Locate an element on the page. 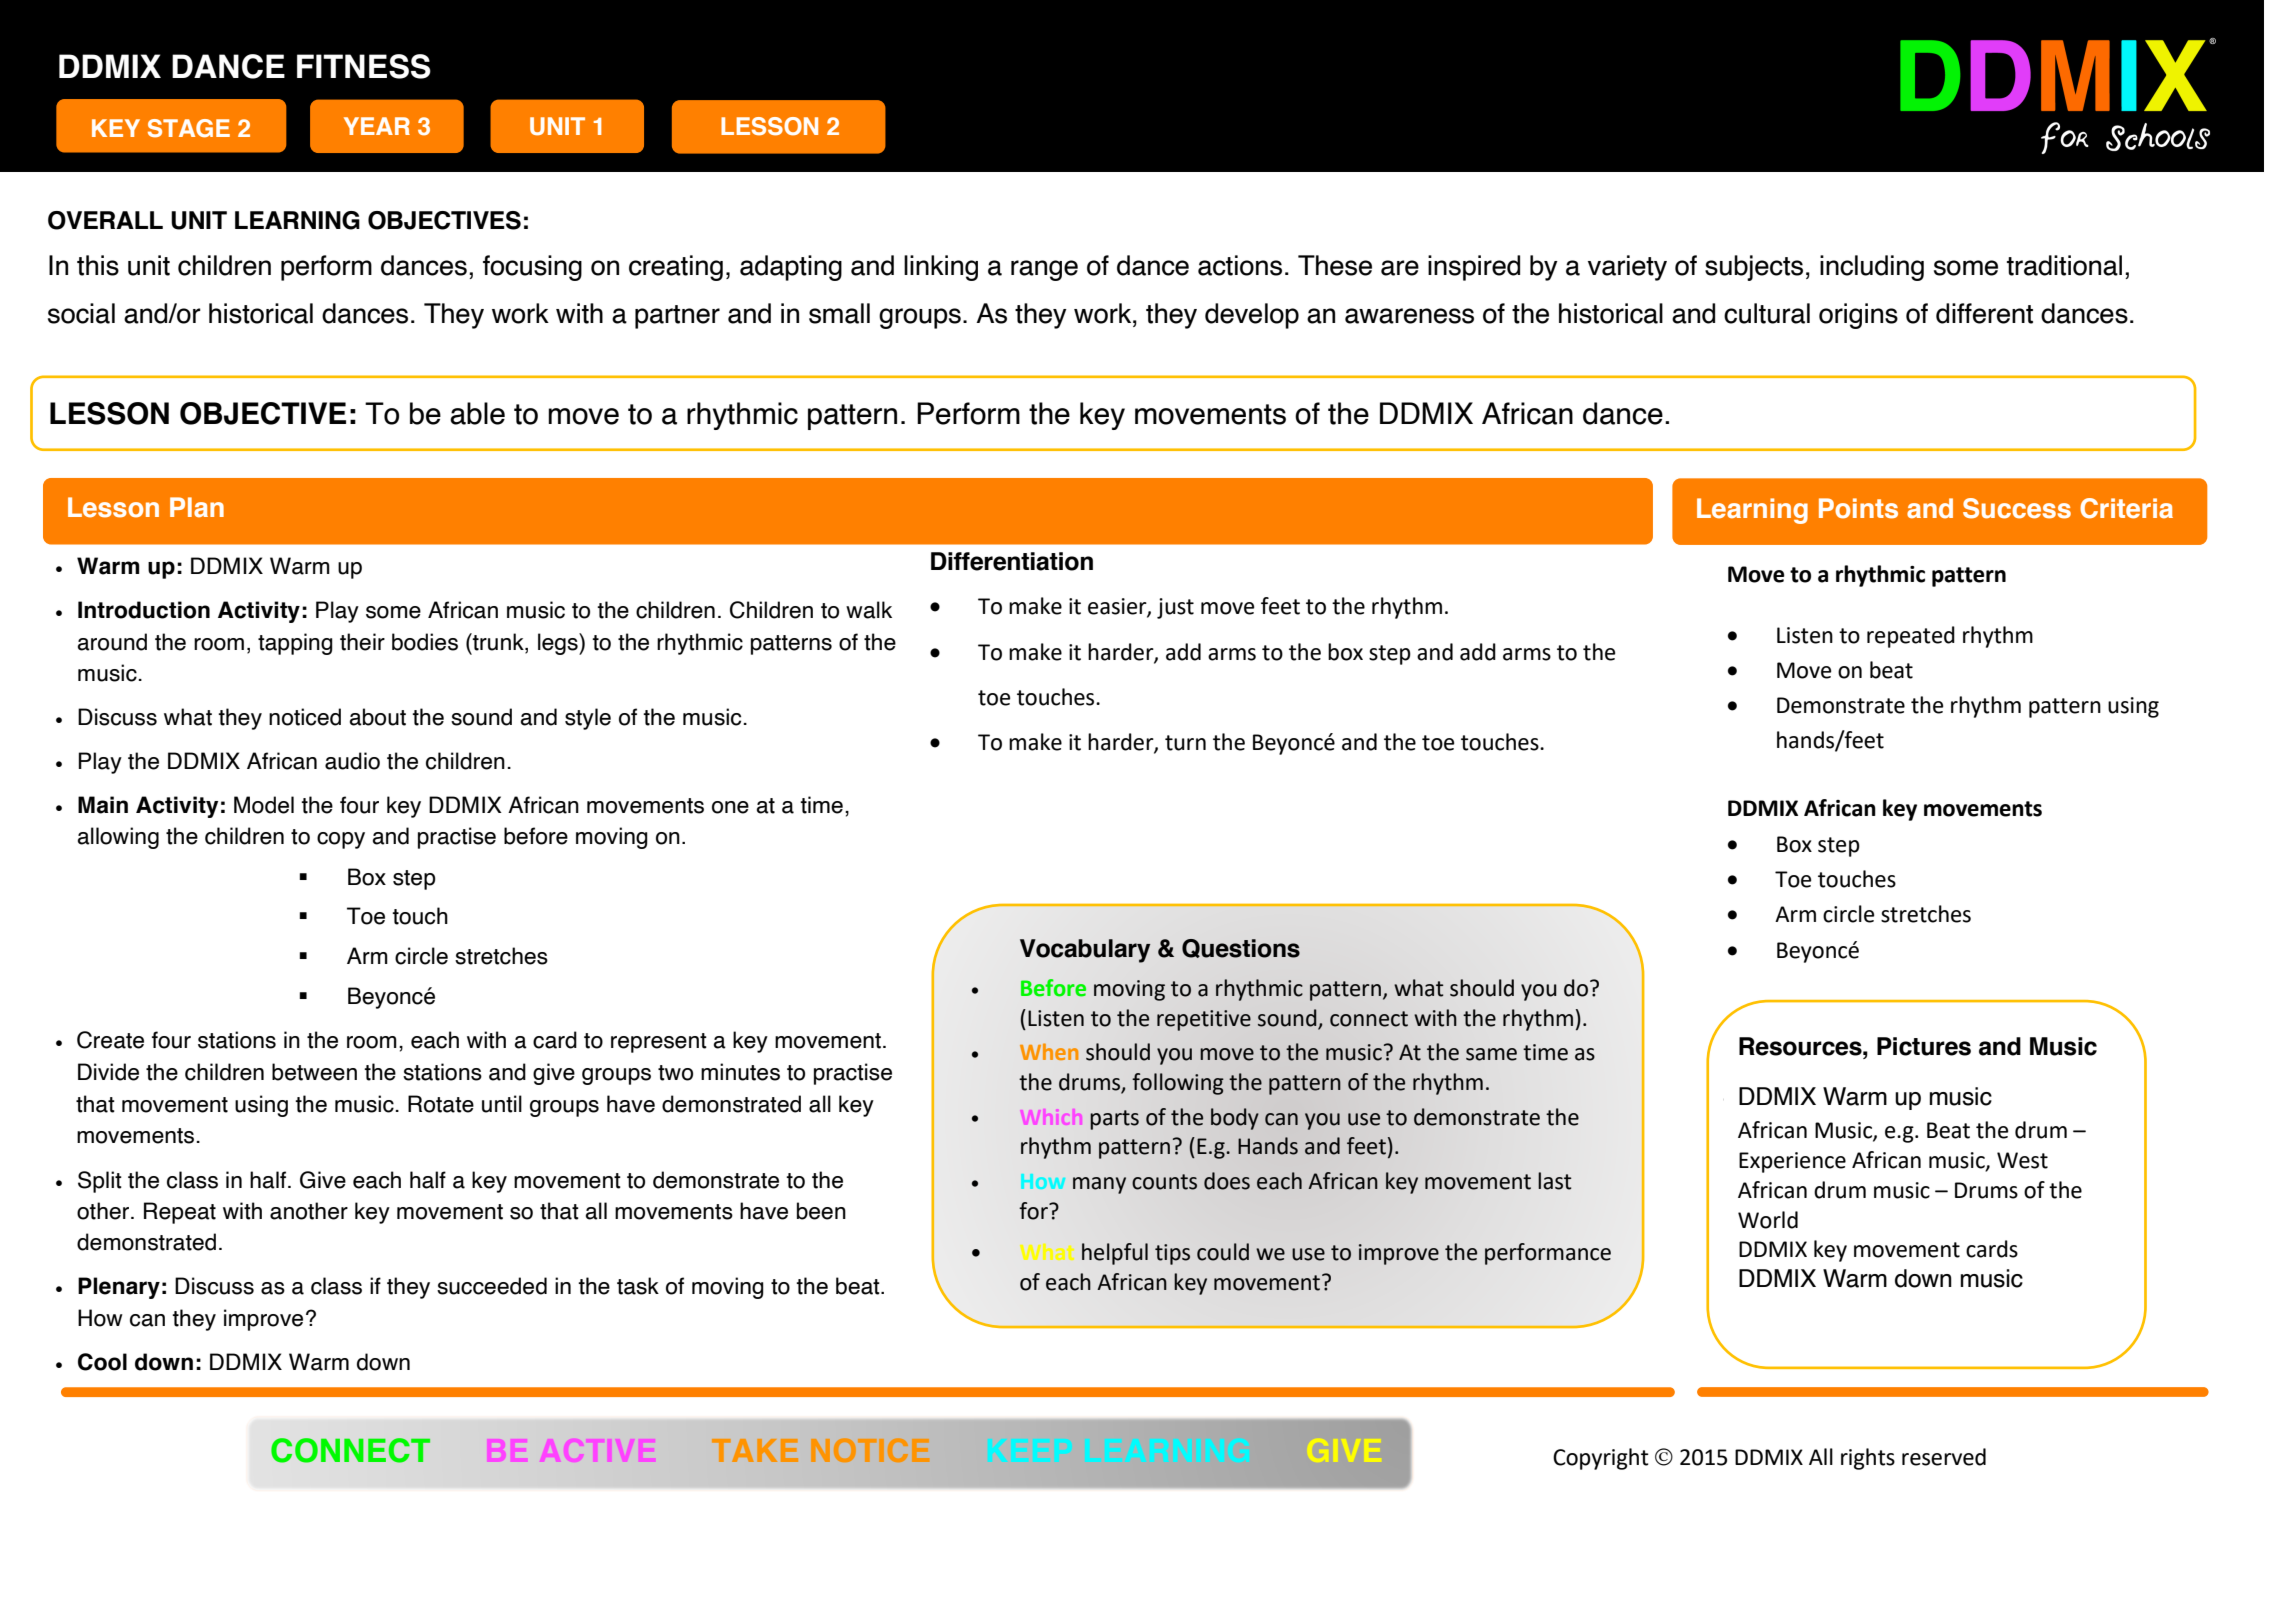 The width and height of the document is (2274, 1608). range is located at coordinates (1044, 270).
